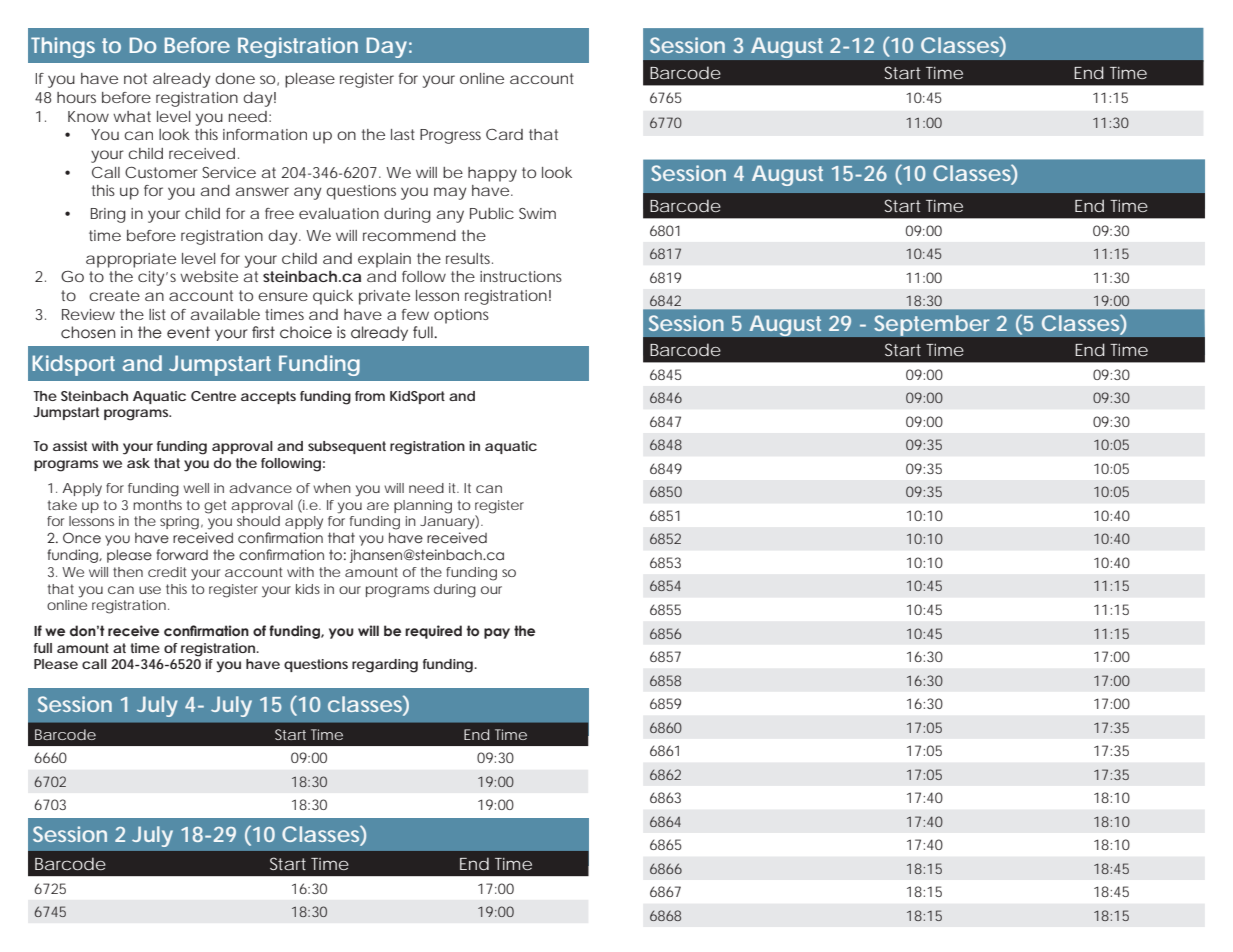 The height and width of the screenshot is (952, 1233). Describe the element at coordinates (385, 666) in the screenshot. I see `regarding` at that location.
